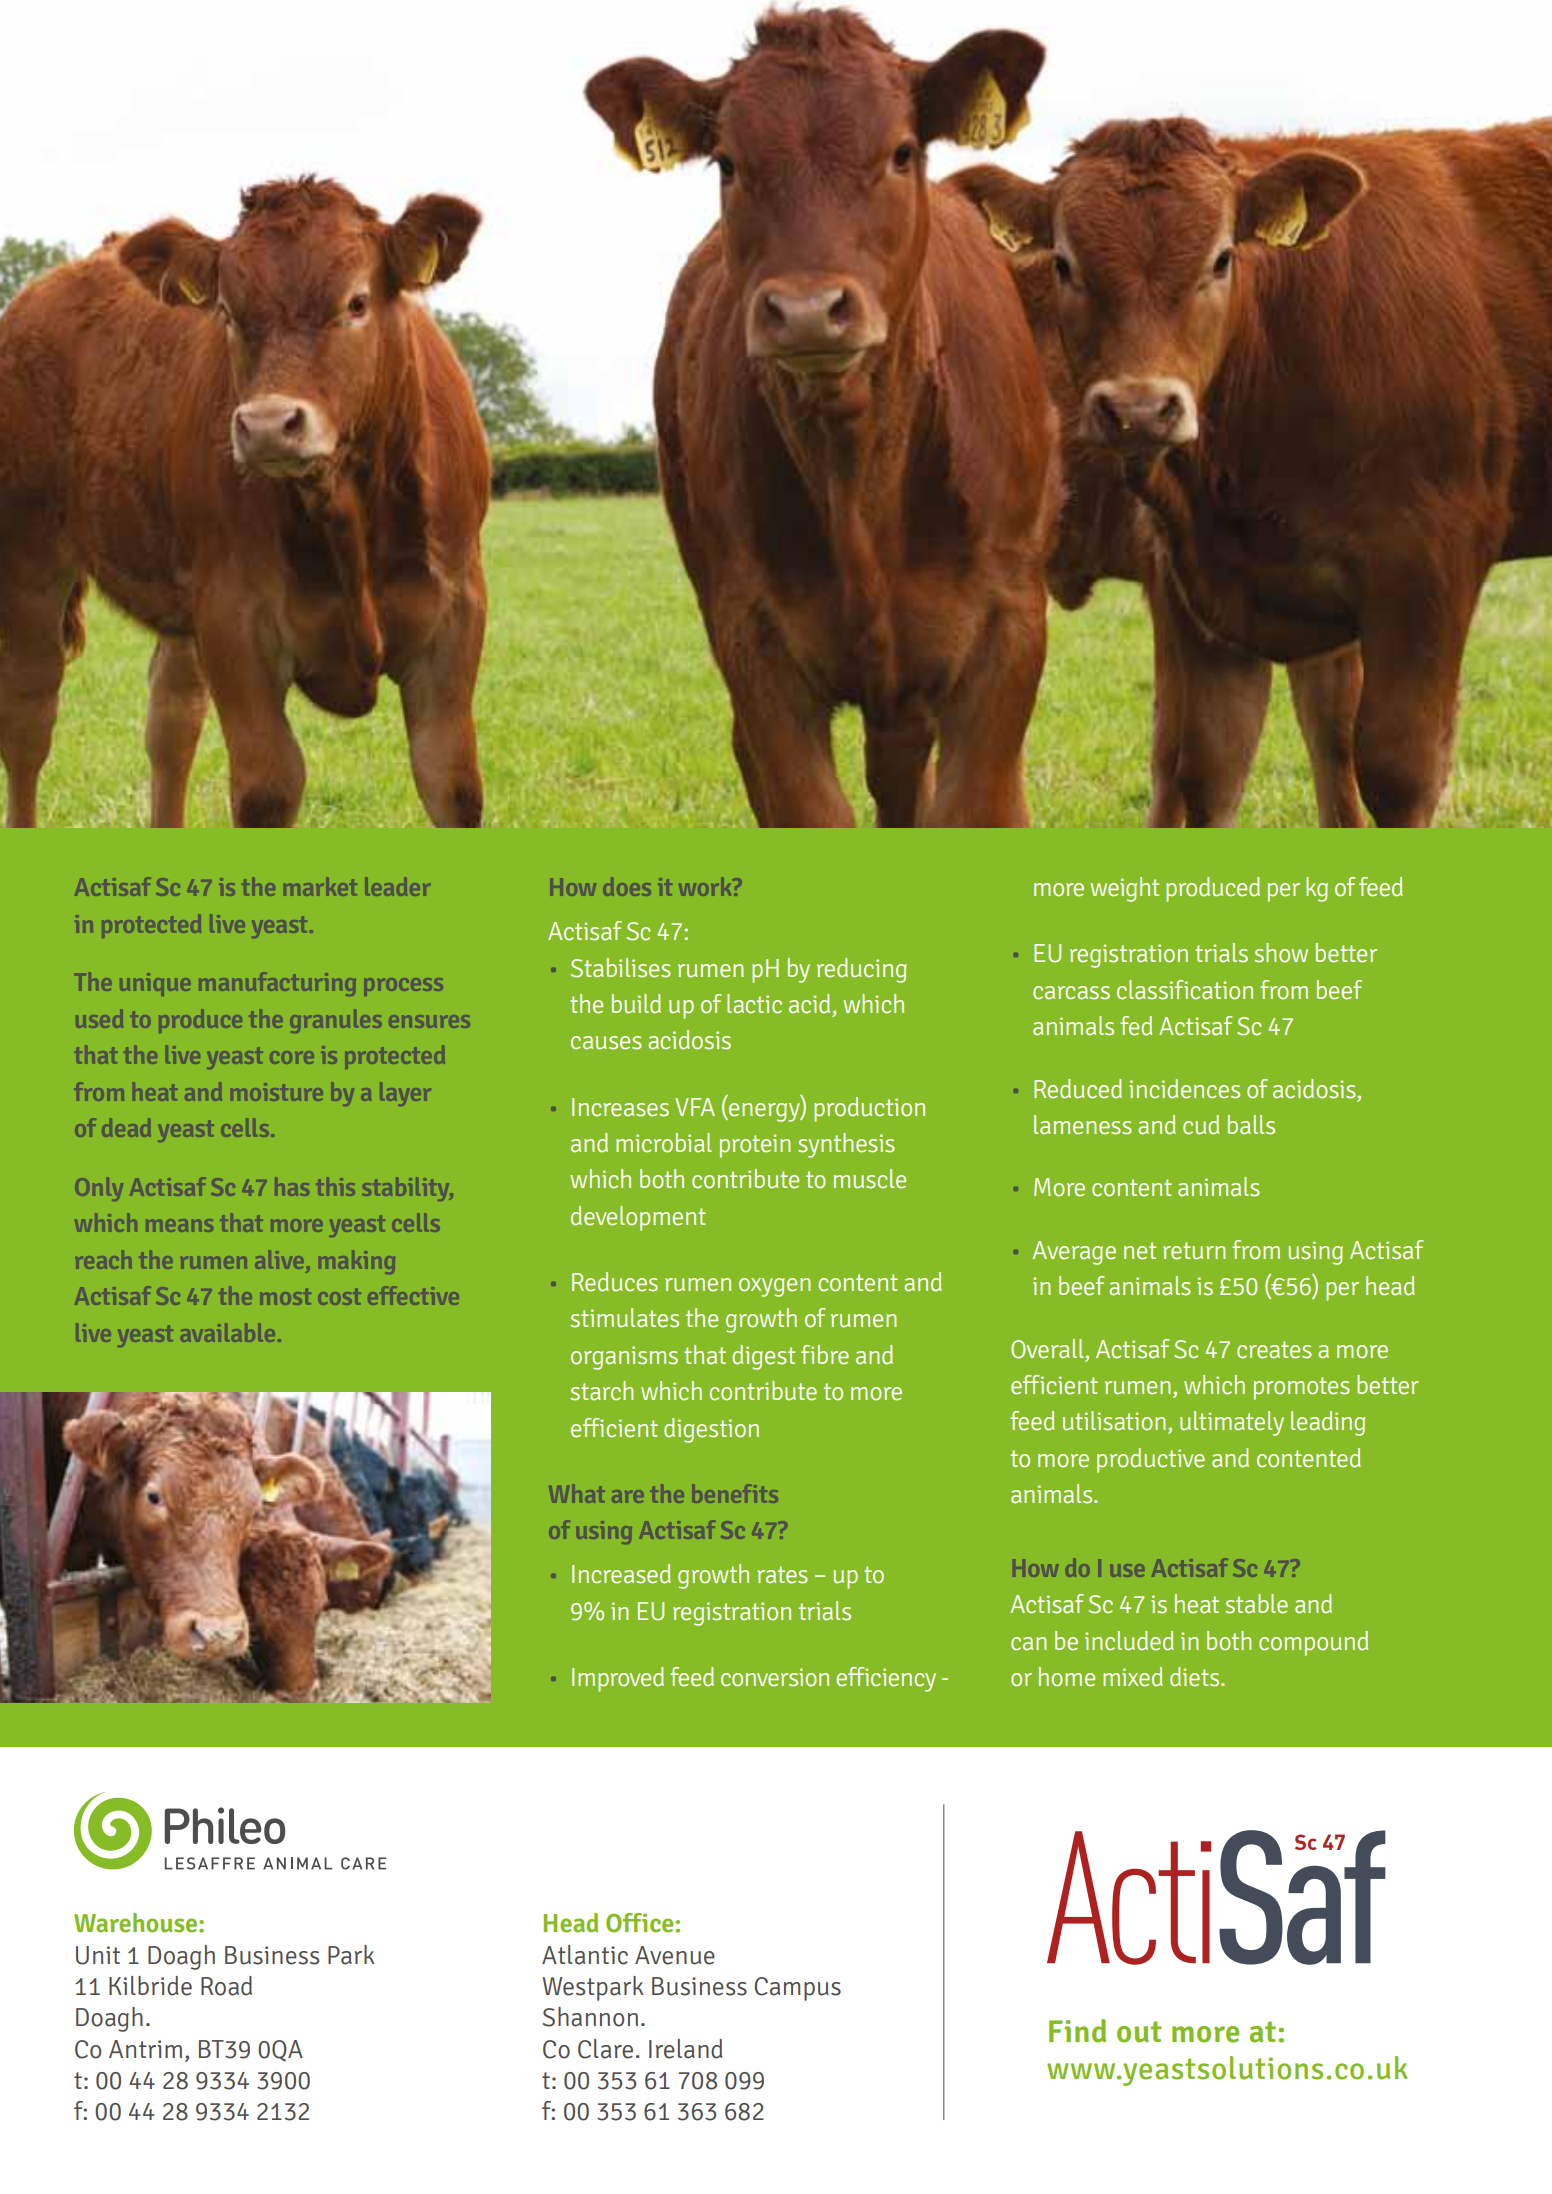  What do you see at coordinates (602, 1391) in the page?
I see `starch` at bounding box center [602, 1391].
